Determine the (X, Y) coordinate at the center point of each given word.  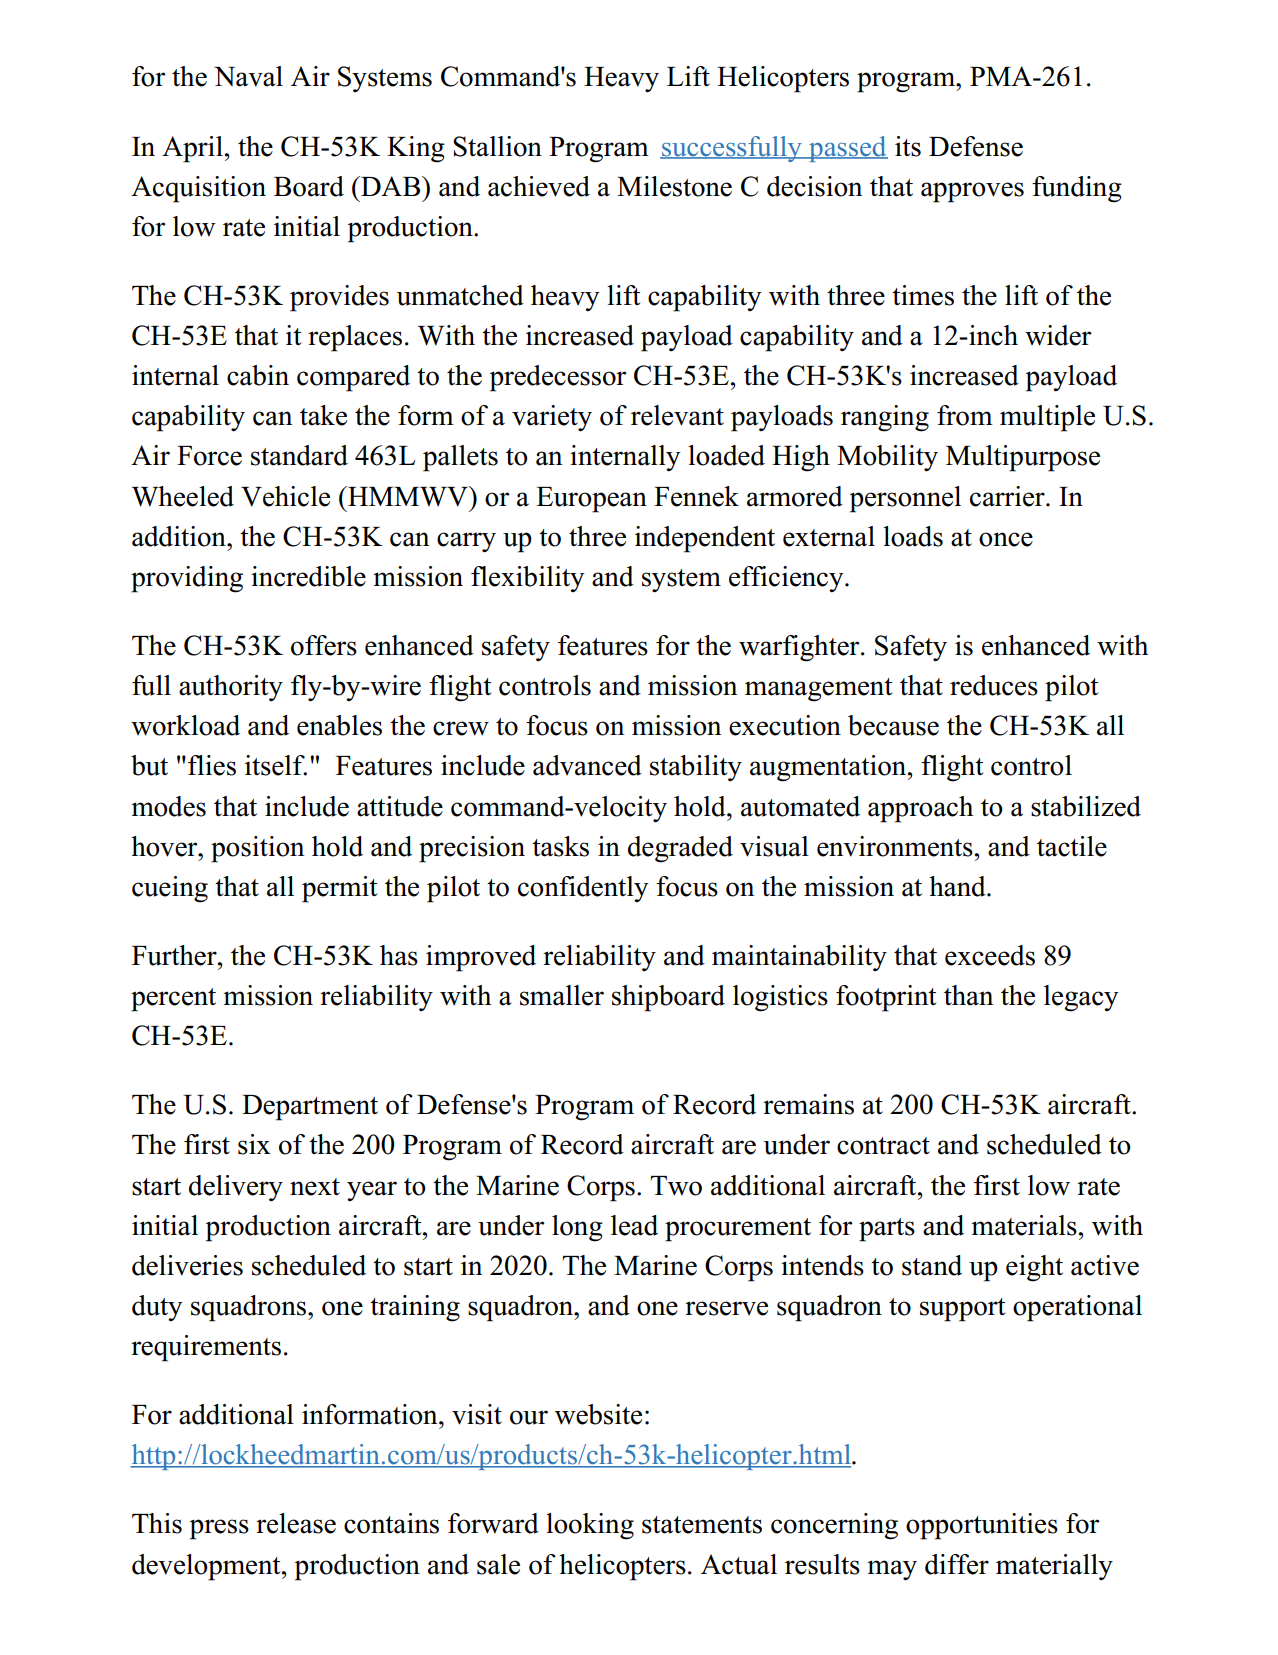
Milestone (674, 186)
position (258, 849)
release (296, 1523)
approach (920, 809)
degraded (680, 849)
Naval (248, 76)
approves (972, 192)
